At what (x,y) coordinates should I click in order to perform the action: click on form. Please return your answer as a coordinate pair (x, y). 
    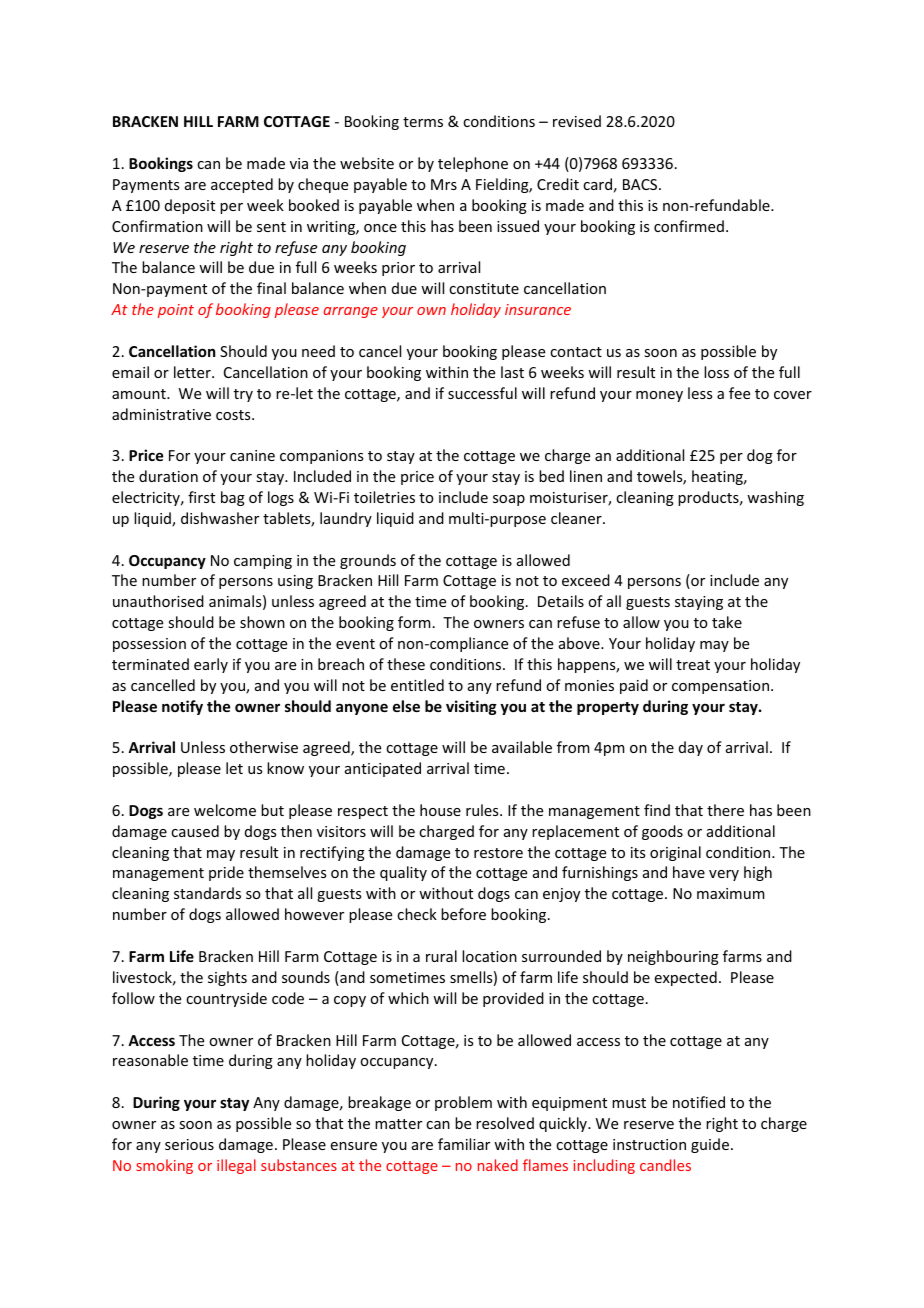
    Looking at the image, I should click on (414, 622).
